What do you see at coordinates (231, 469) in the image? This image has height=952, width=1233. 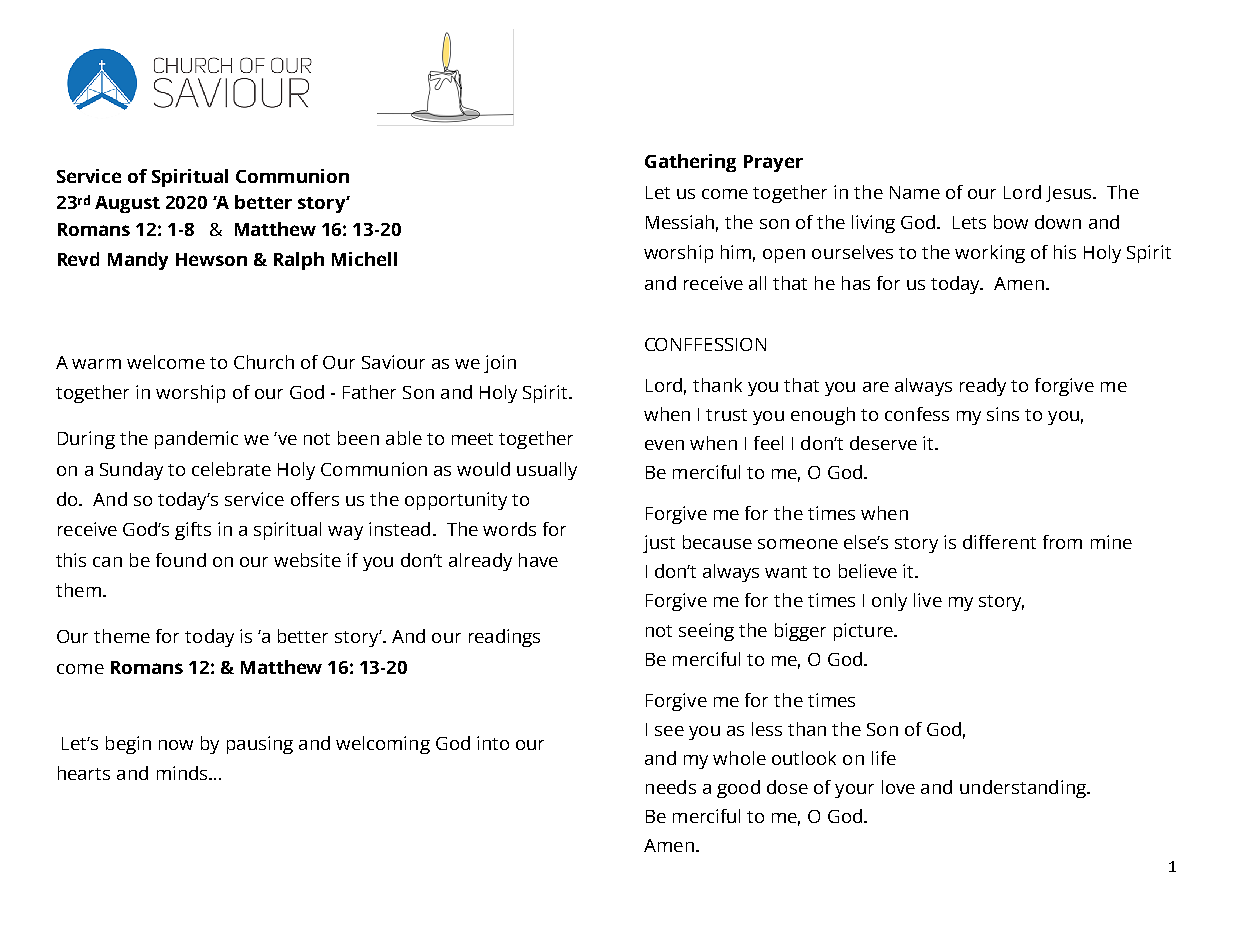 I see `celebrate` at bounding box center [231, 469].
